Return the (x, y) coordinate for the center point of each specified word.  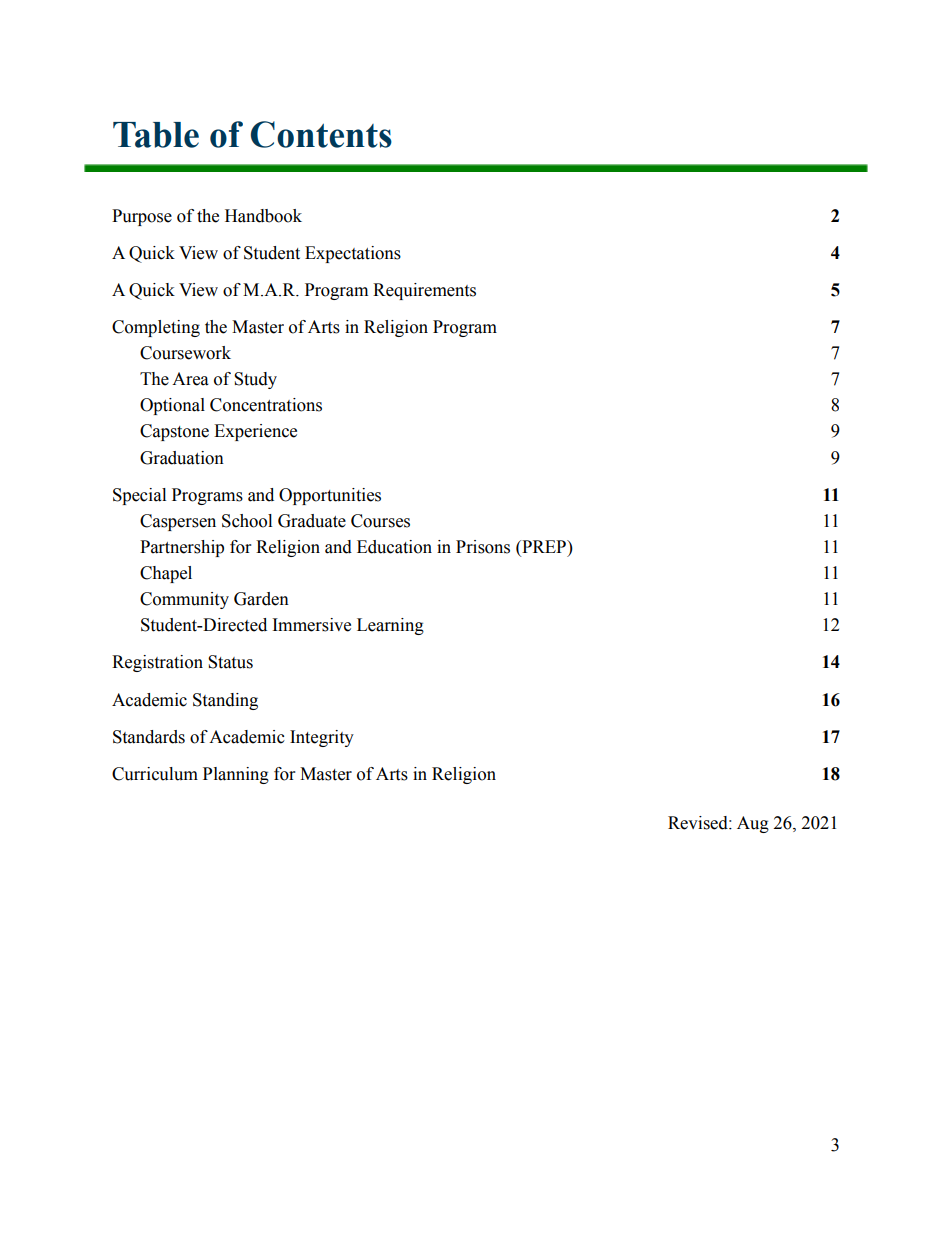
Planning (236, 775)
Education (394, 547)
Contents (321, 134)
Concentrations (266, 405)
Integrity (322, 738)
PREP (544, 546)
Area (190, 379)
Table (156, 135)
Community (184, 600)
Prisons (483, 547)
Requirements (424, 291)
